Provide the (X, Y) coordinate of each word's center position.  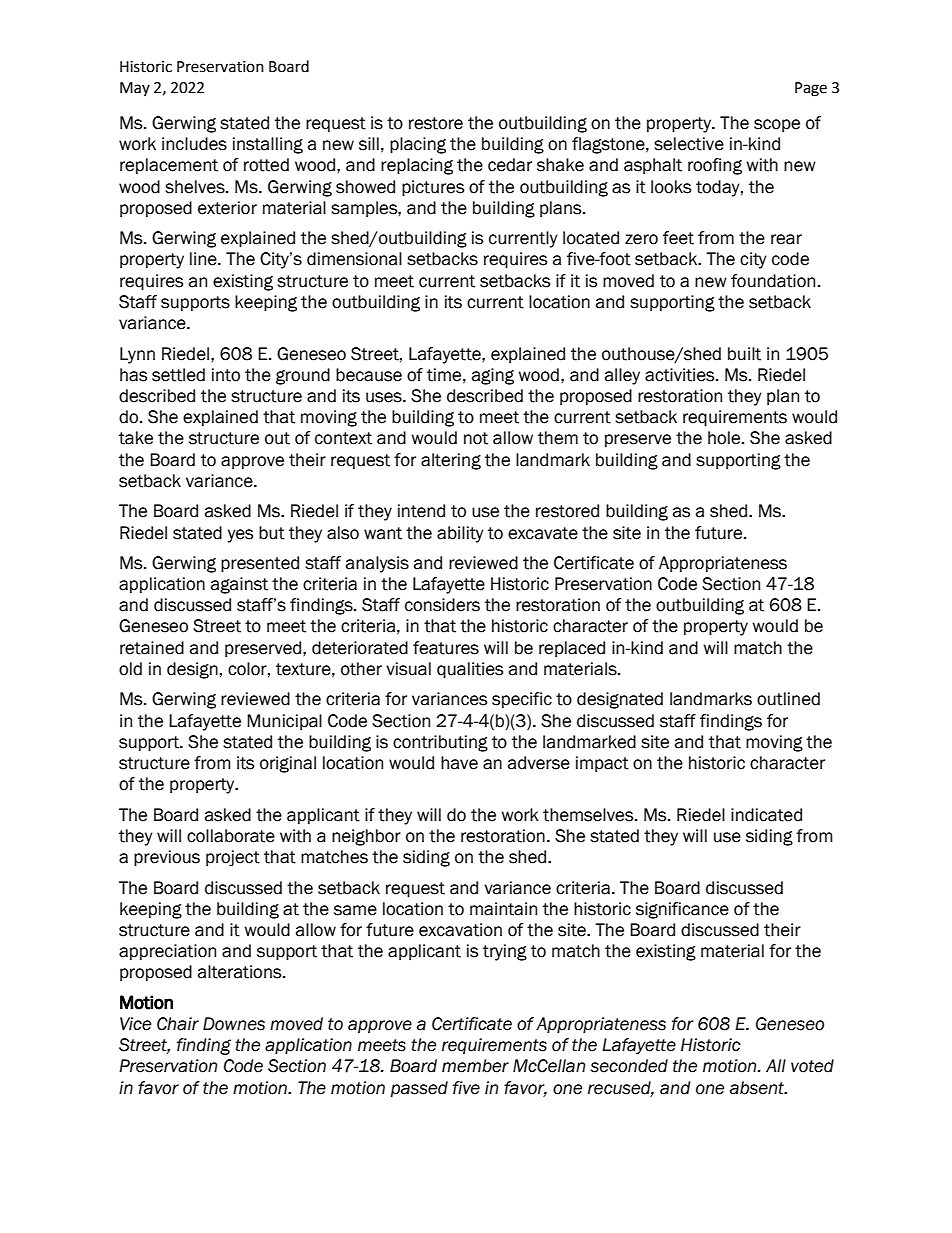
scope (777, 125)
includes (194, 144)
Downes (234, 1024)
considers (442, 605)
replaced (572, 649)
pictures (433, 188)
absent (758, 1088)
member (475, 1066)
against (239, 585)
